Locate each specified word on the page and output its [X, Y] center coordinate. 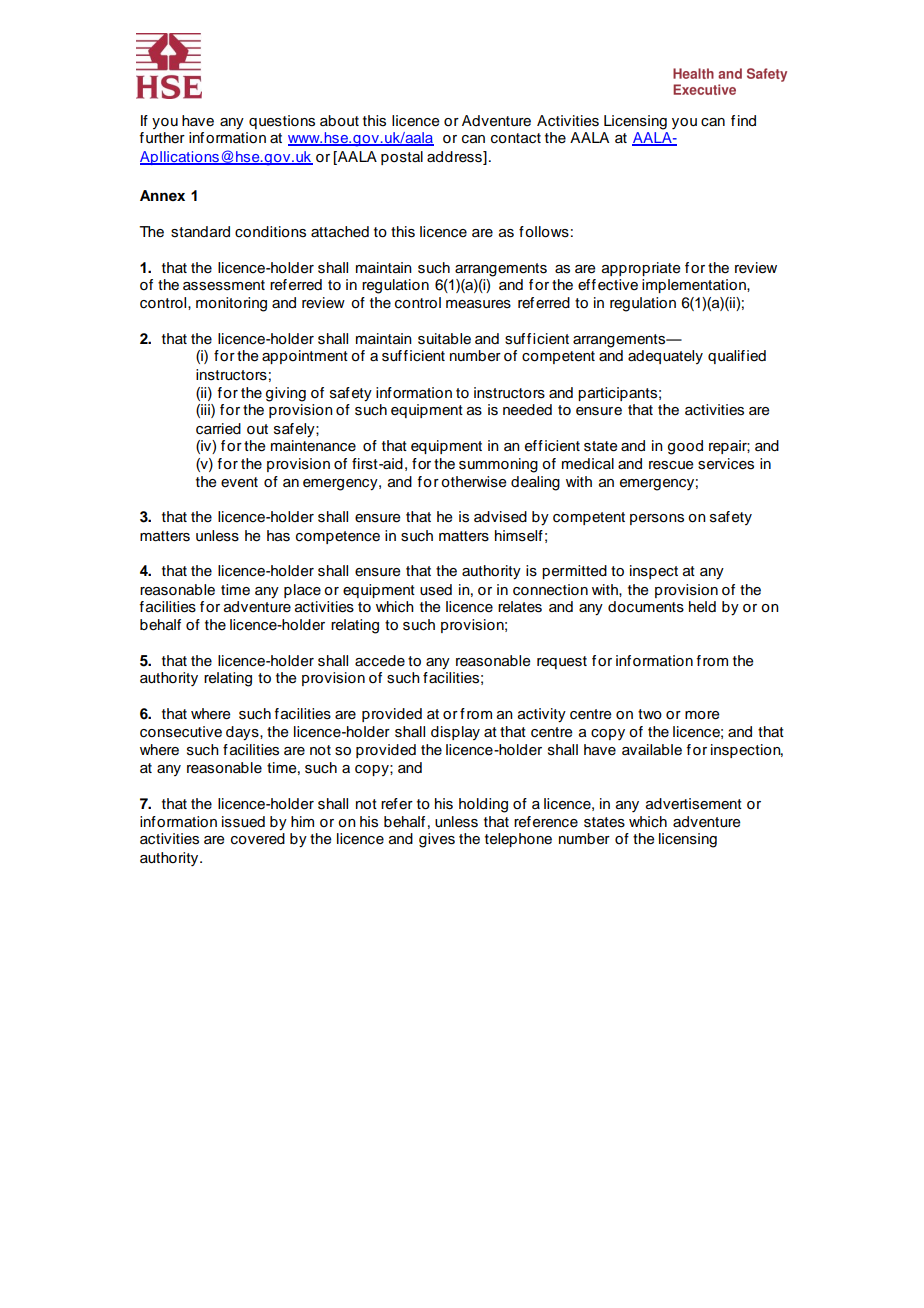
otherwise [473, 482]
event [239, 482]
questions [282, 122]
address [455, 158]
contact [516, 138]
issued [243, 822]
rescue [671, 465]
